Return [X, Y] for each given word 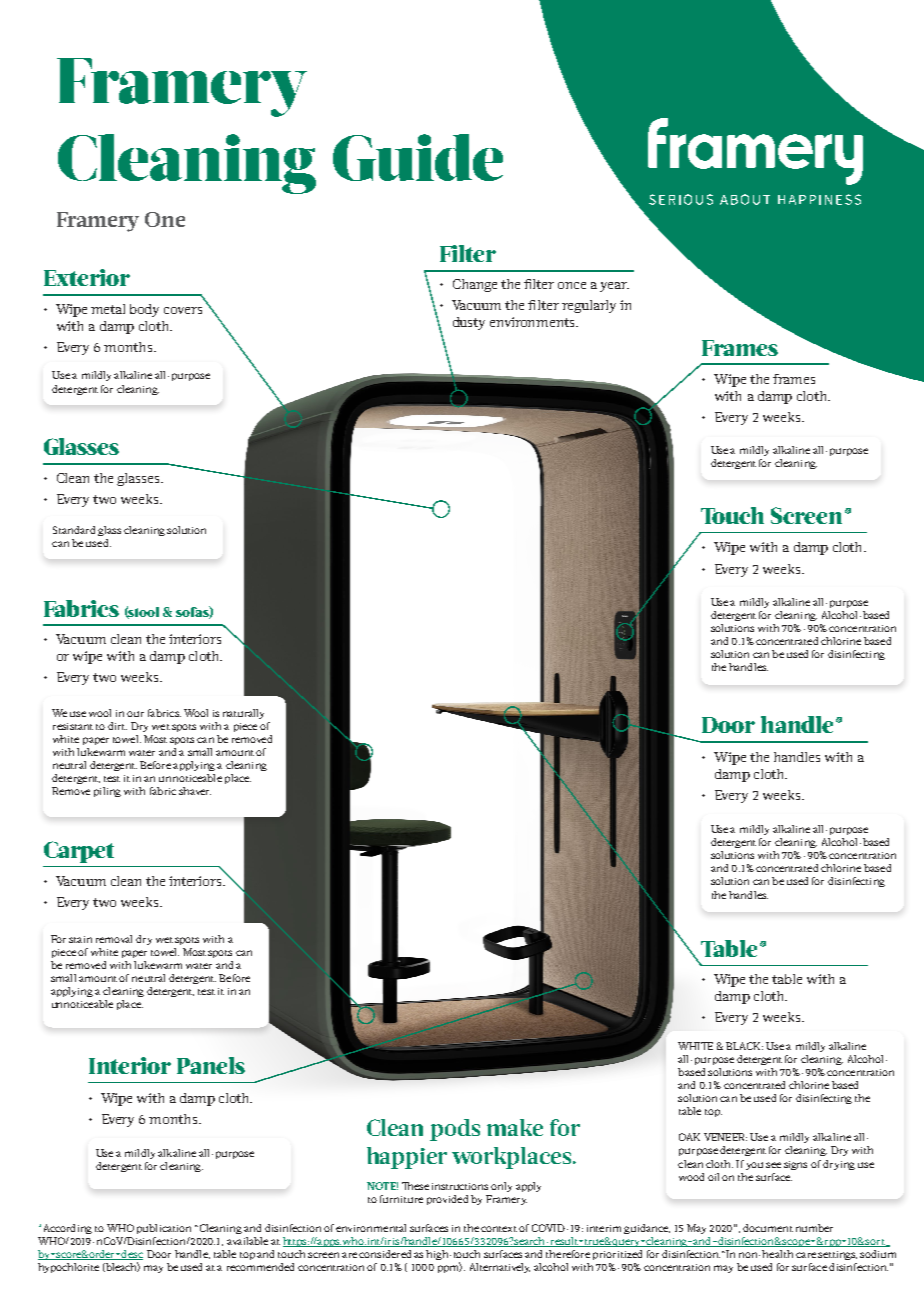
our [135, 714]
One [165, 219]
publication [164, 1229]
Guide [418, 157]
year [614, 287]
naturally [243, 714]
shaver [195, 791]
